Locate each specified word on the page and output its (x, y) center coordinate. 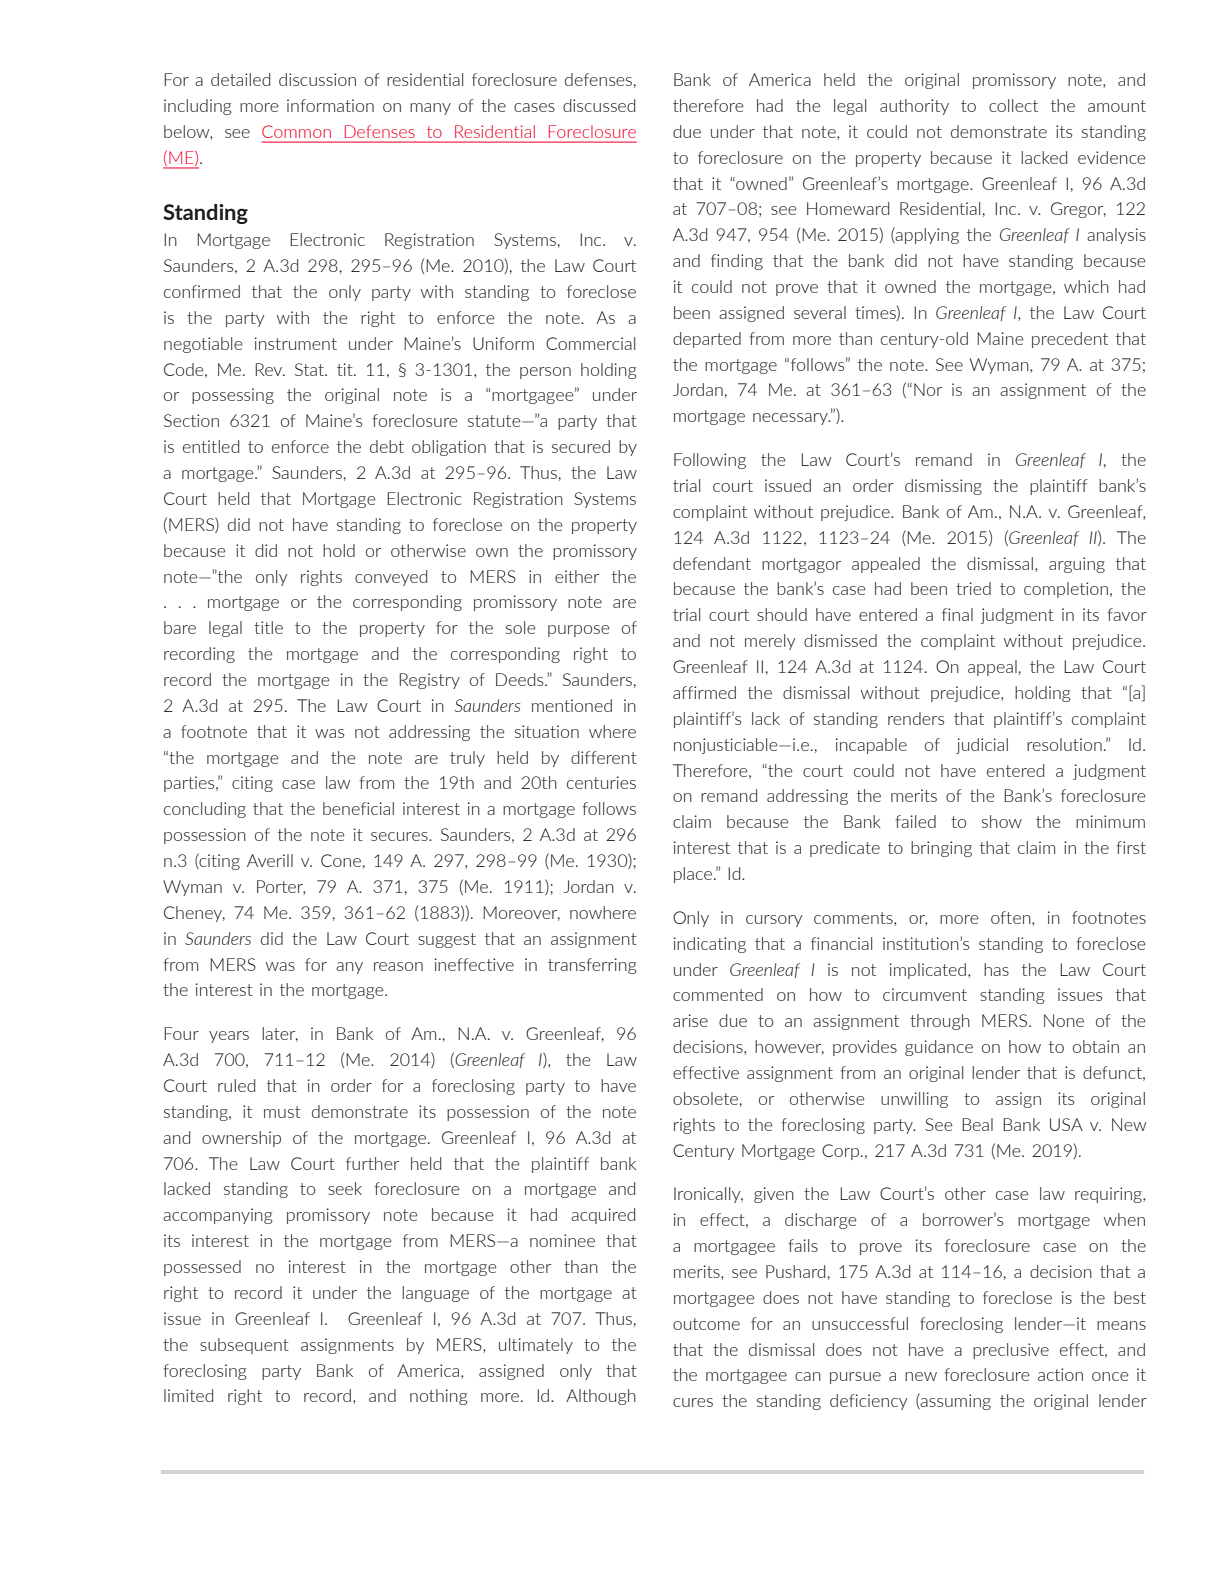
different (604, 757)
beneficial (358, 808)
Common (296, 131)
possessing (233, 396)
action (1060, 1374)
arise (690, 1020)
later (280, 1034)
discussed (599, 105)
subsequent (244, 1346)
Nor (928, 389)
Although (601, 1397)
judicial (982, 746)
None (1064, 1020)
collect (1013, 105)
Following (710, 461)
